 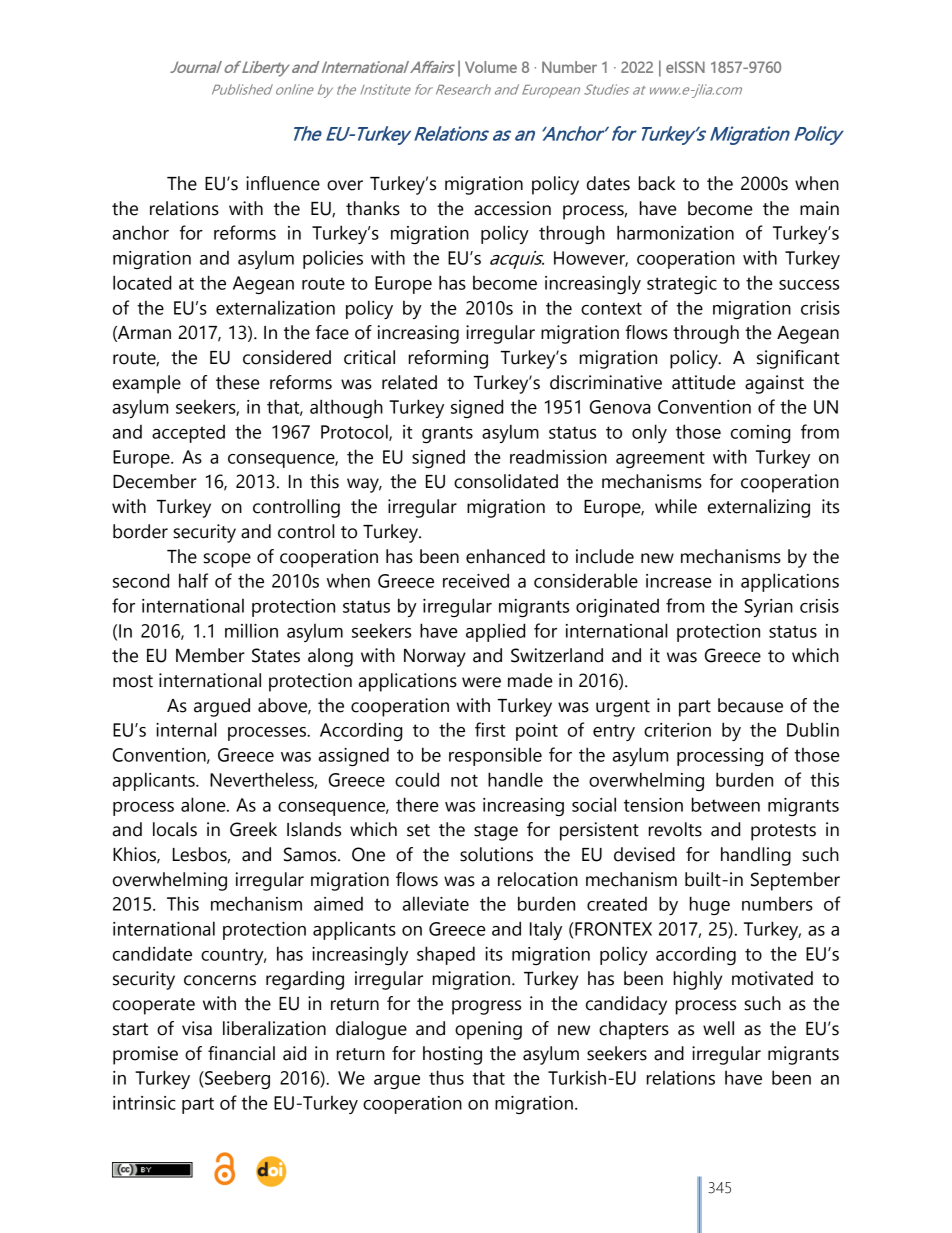 I want to click on influence, so click(x=283, y=183).
